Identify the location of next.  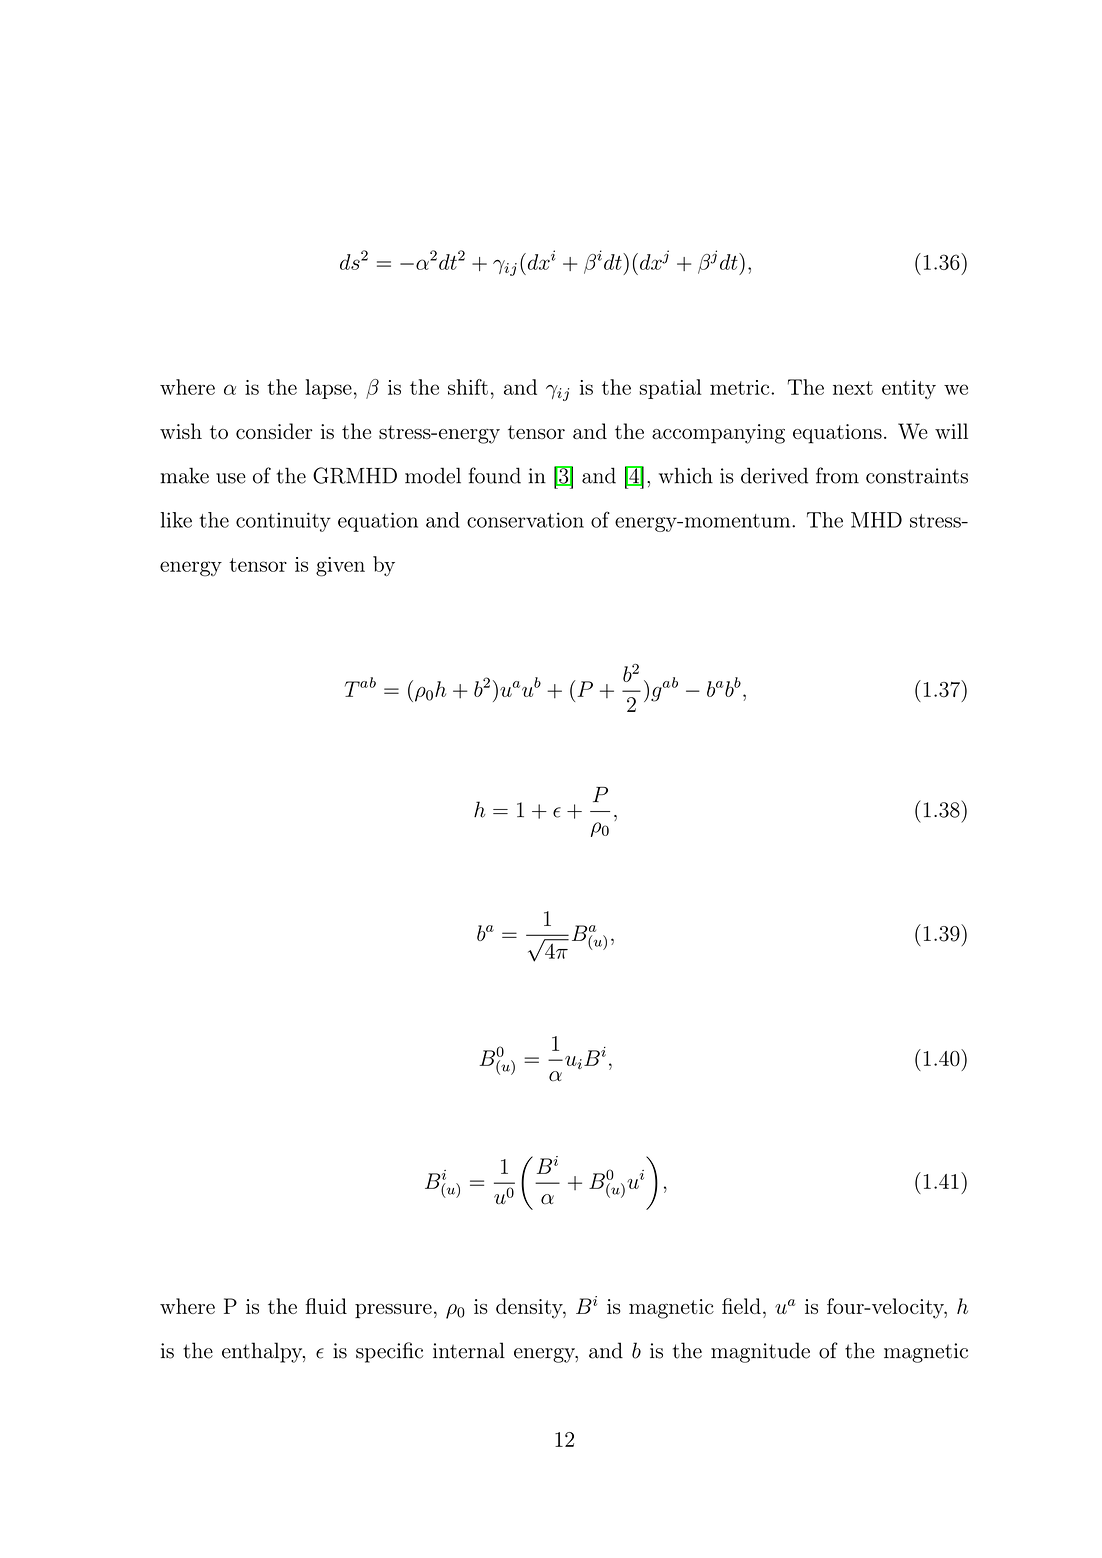
(853, 388).
